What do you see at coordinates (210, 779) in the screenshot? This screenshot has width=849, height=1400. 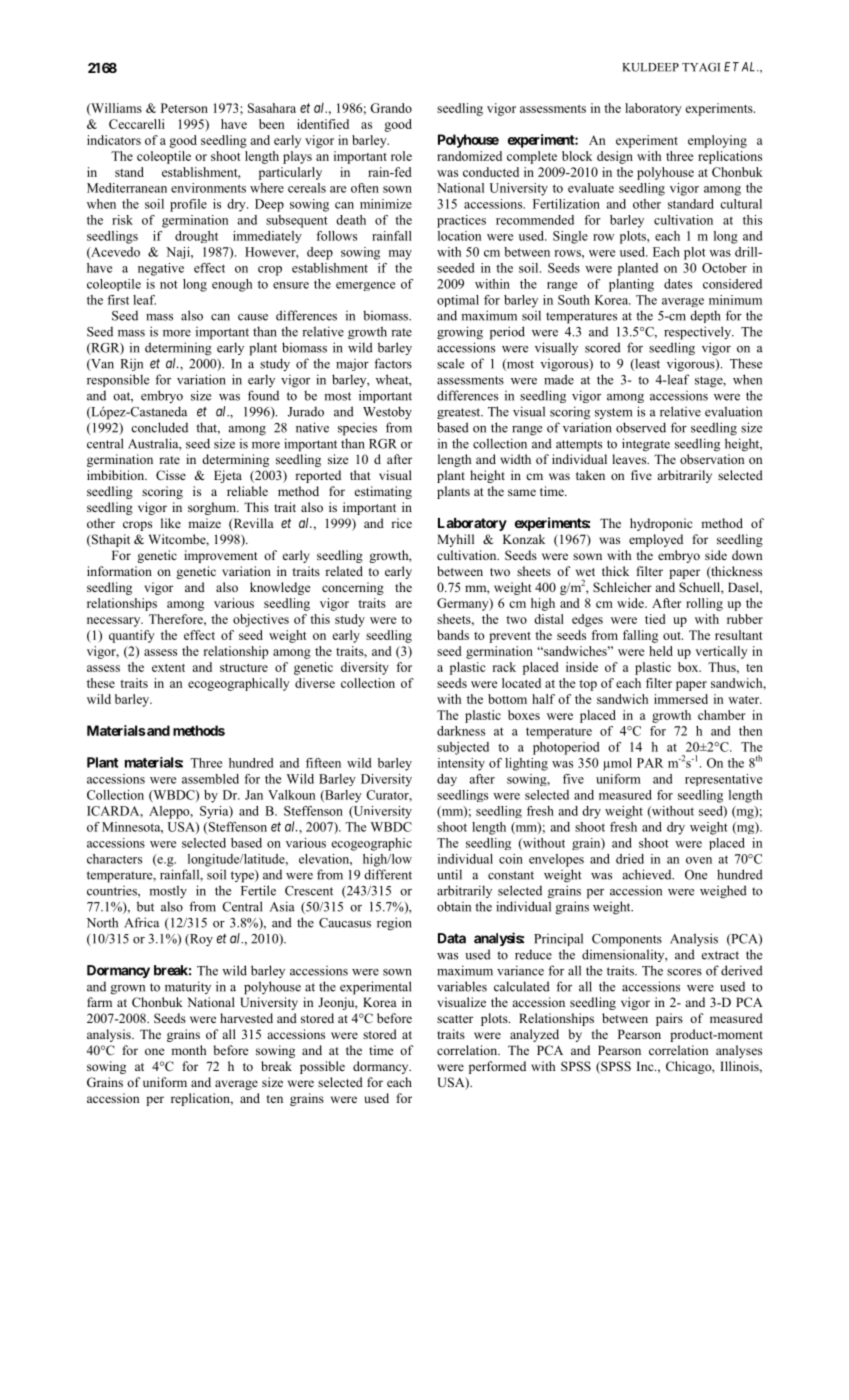 I see `assembled` at bounding box center [210, 779].
